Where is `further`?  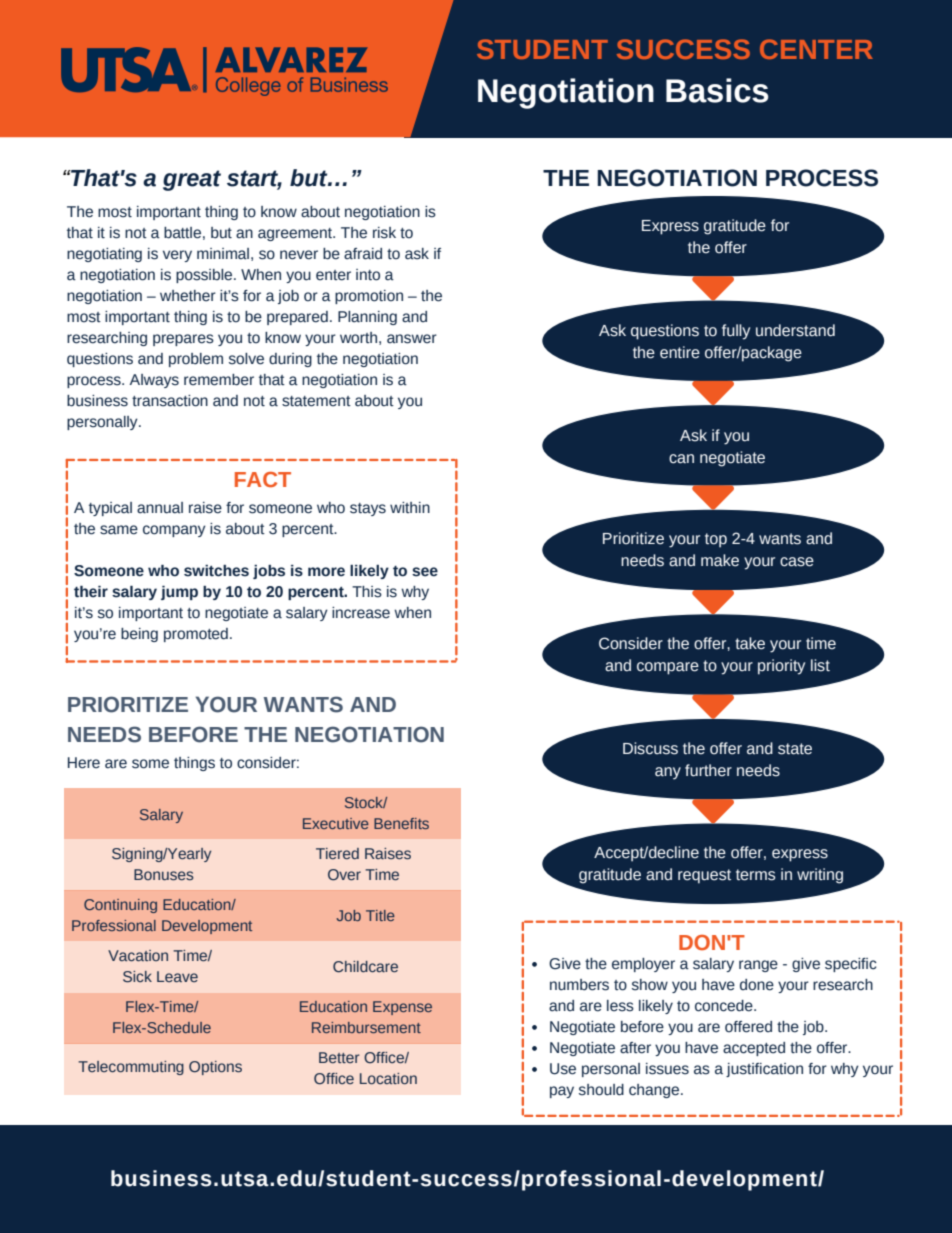
further is located at coordinates (708, 770).
